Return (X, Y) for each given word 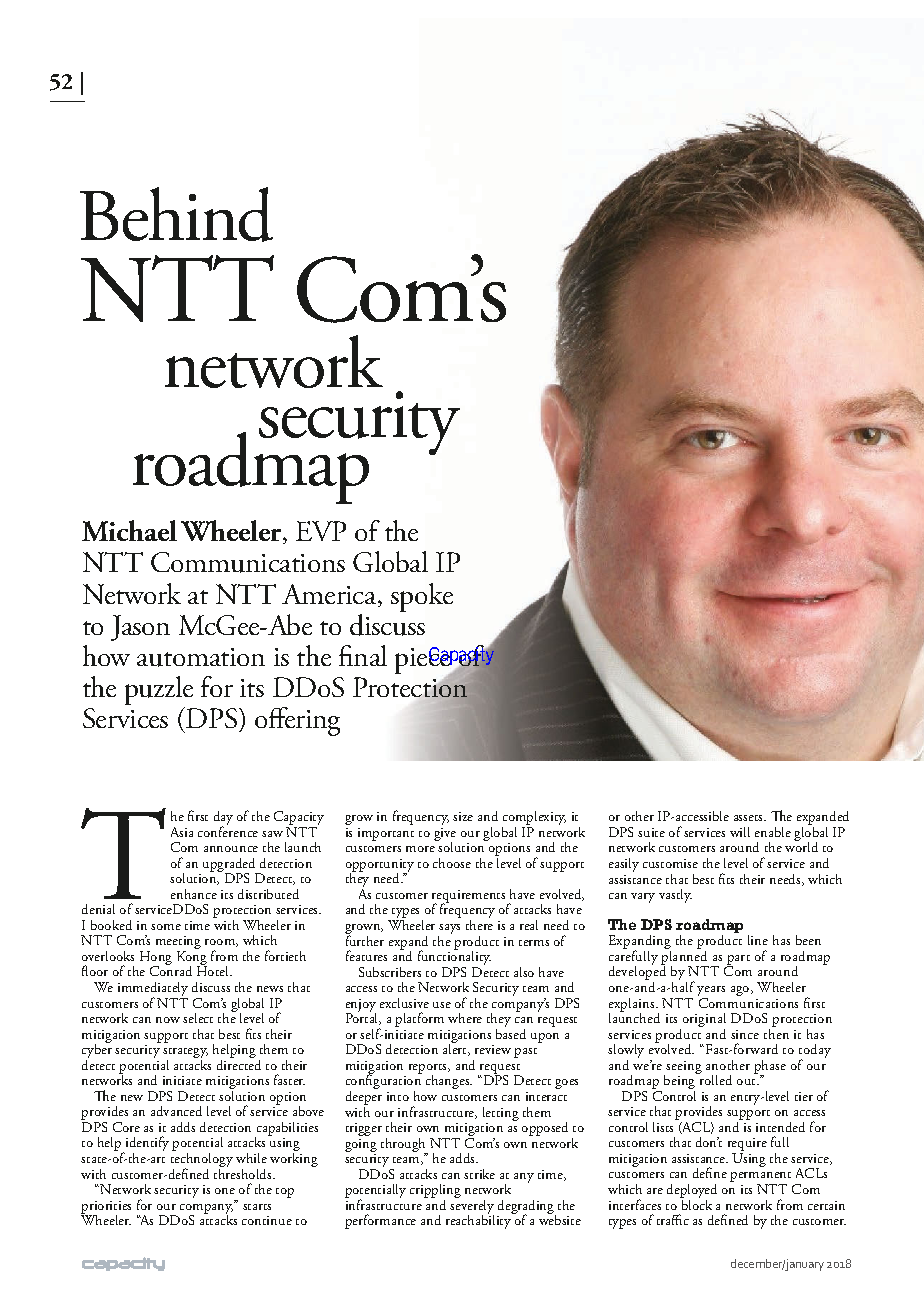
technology (202, 1160)
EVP (321, 531)
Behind (176, 214)
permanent (760, 1178)
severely (472, 1206)
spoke (422, 597)
